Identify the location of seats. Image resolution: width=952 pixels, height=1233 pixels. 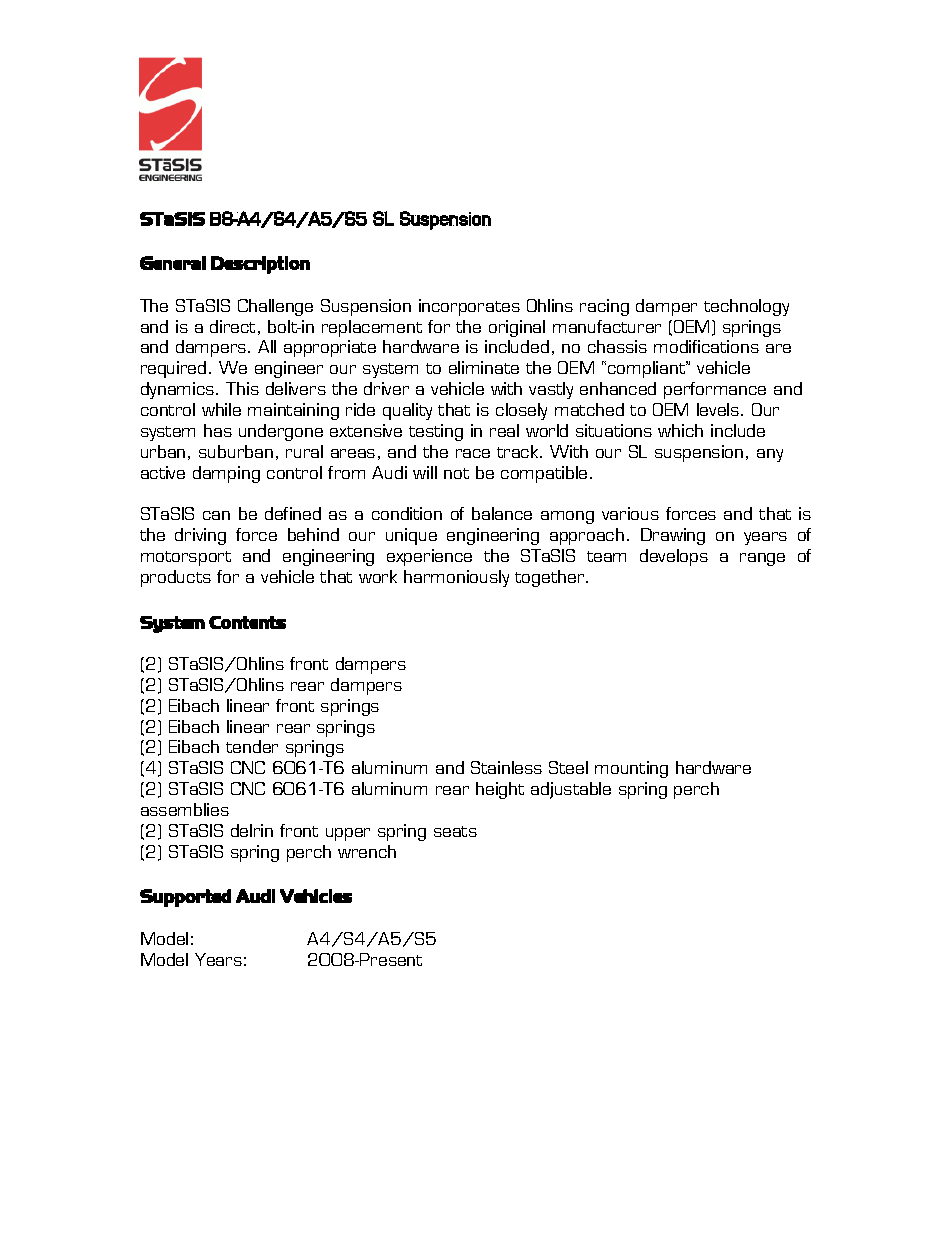
(455, 831).
